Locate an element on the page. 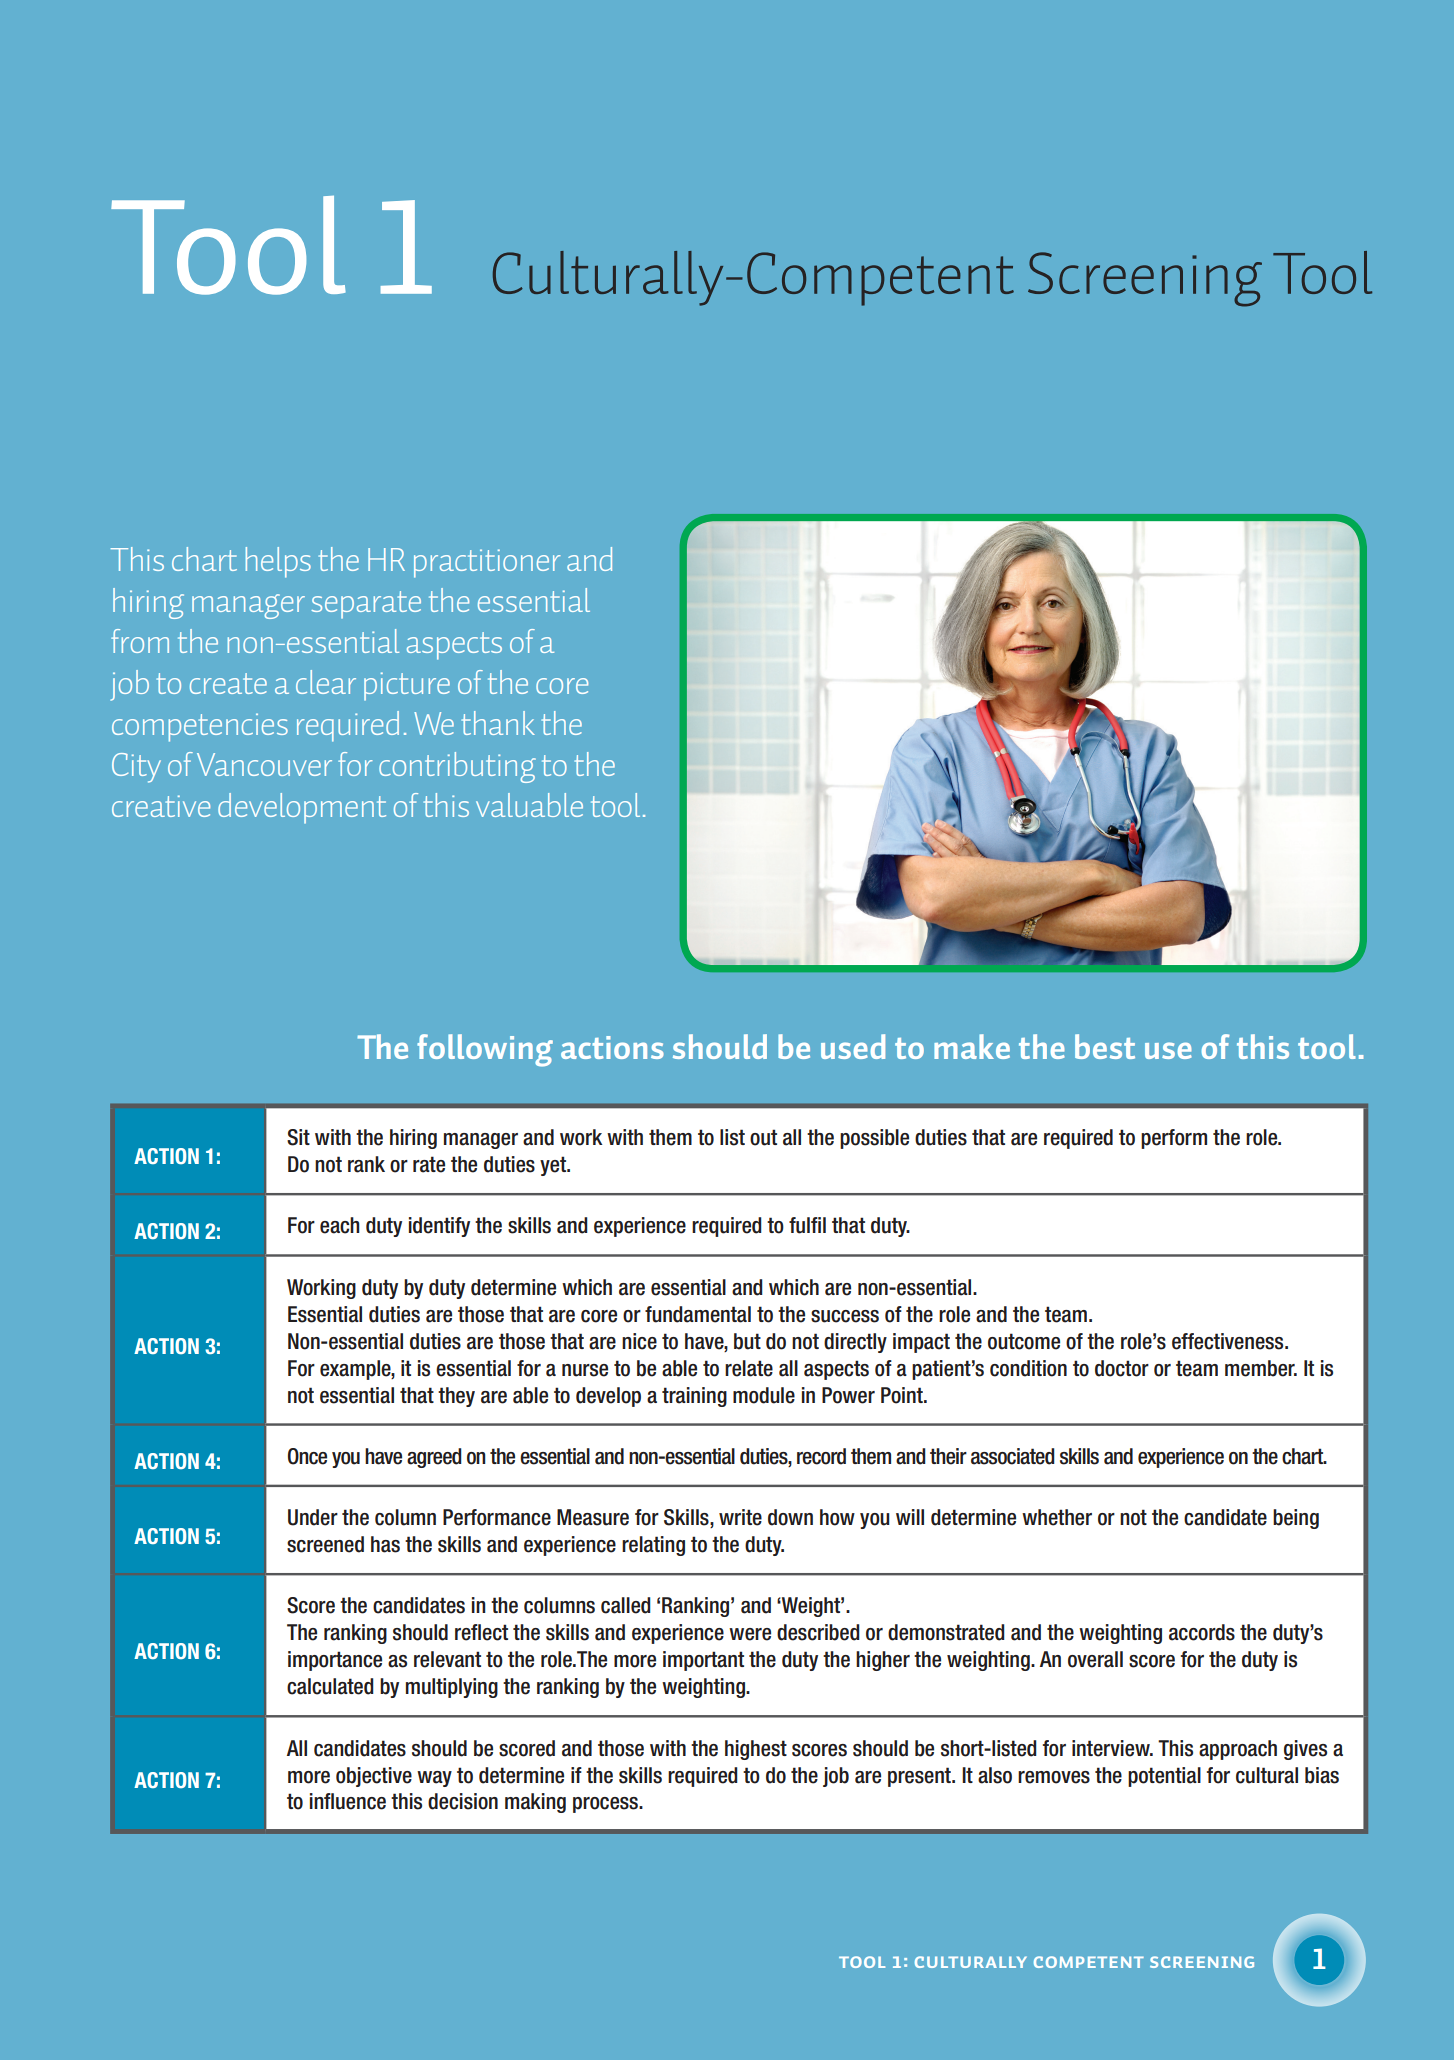 The height and width of the document is (2060, 1454). Once is located at coordinates (307, 1456).
